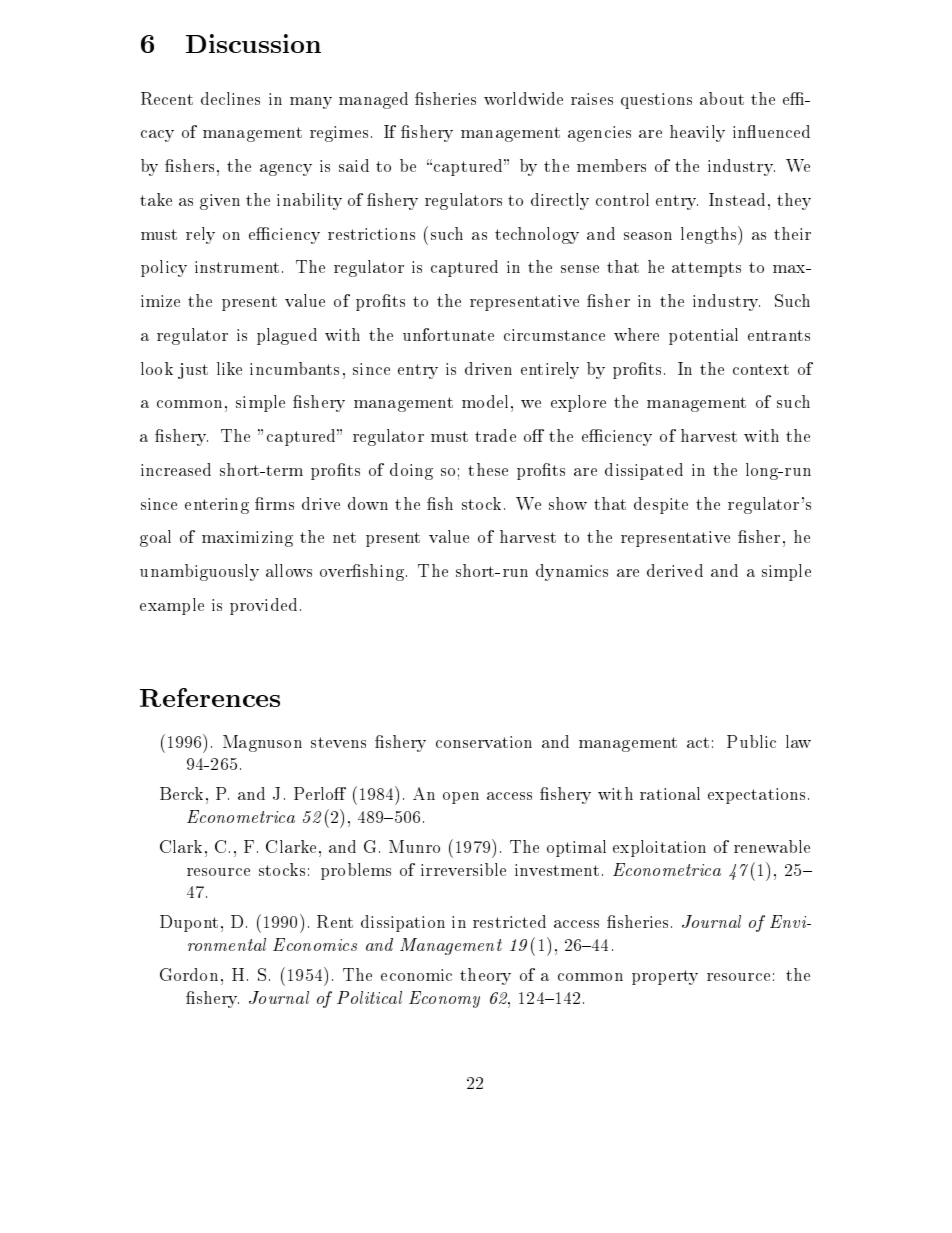 Image resolution: width=952 pixels, height=1233 pixels. Describe the element at coordinates (230, 98) in the screenshot. I see `declines` at that location.
